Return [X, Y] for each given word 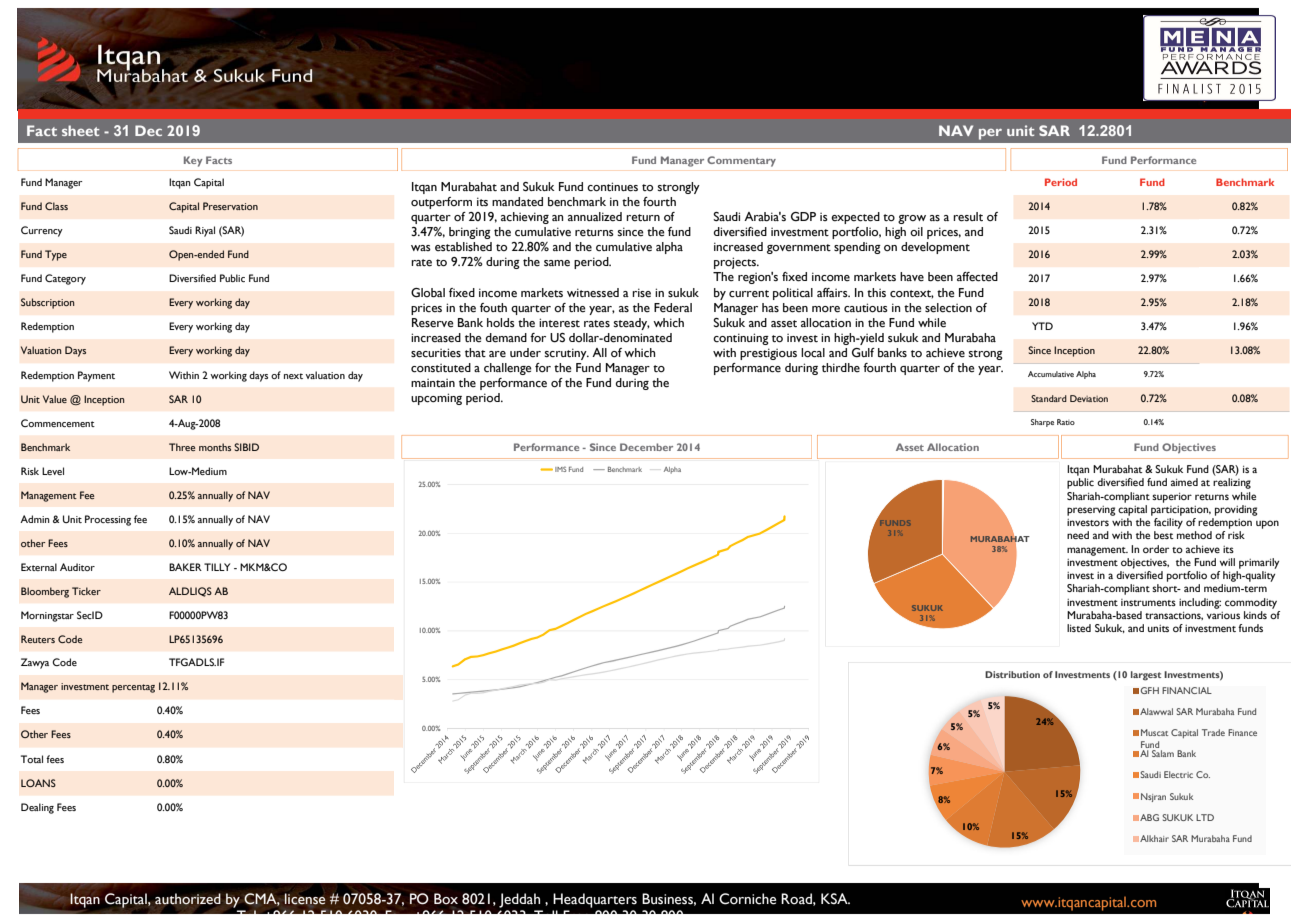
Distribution [1012, 674]
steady [632, 324]
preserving [1091, 511]
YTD [1042, 326]
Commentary [741, 161]
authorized [188, 899]
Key [193, 161]
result [968, 217]
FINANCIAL [1187, 690]
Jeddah [519, 900]
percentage [136, 687]
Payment [96, 376]
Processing [108, 520]
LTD [1205, 817]
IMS [560, 469]
